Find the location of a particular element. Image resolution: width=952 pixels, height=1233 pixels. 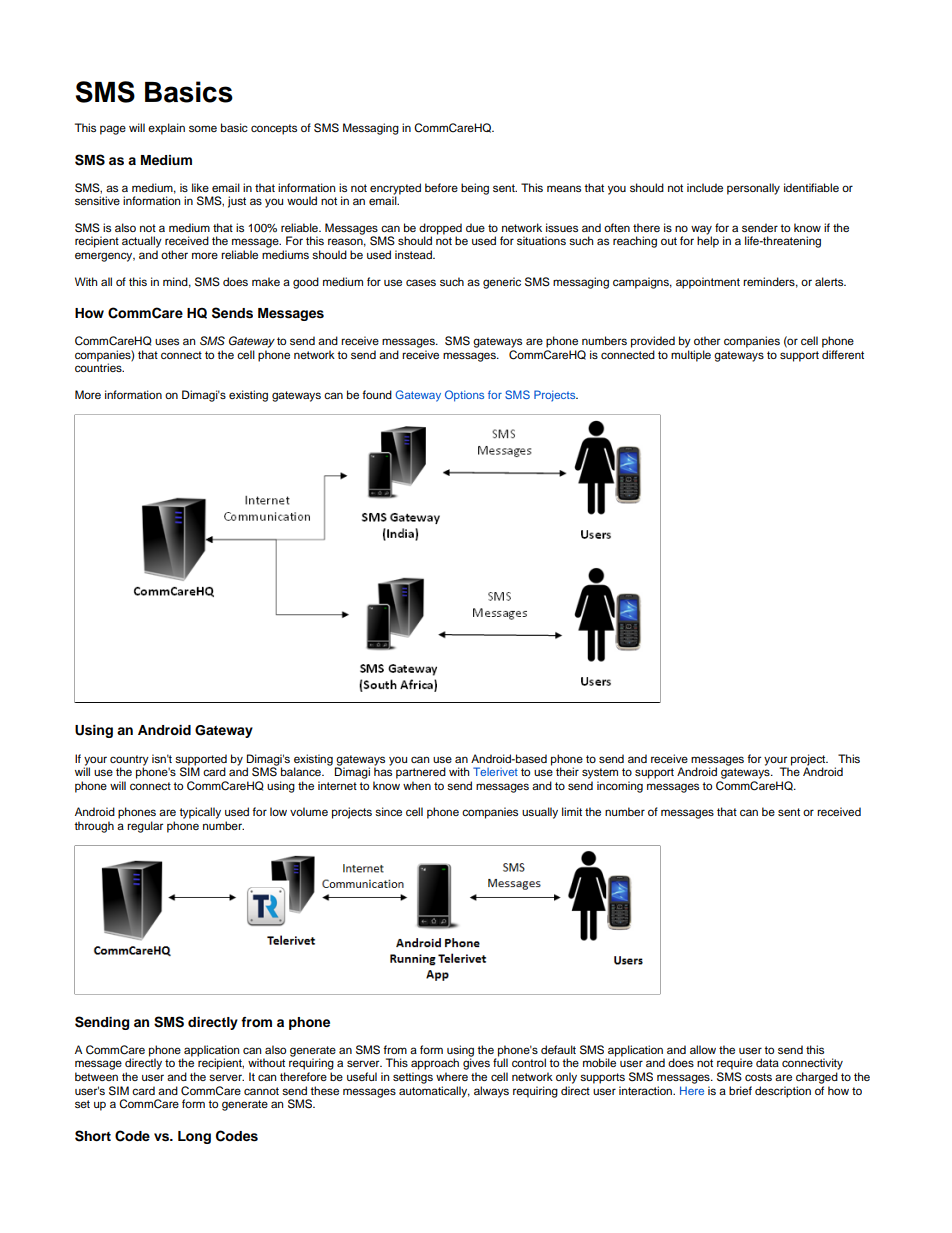

being is located at coordinates (475, 189).
